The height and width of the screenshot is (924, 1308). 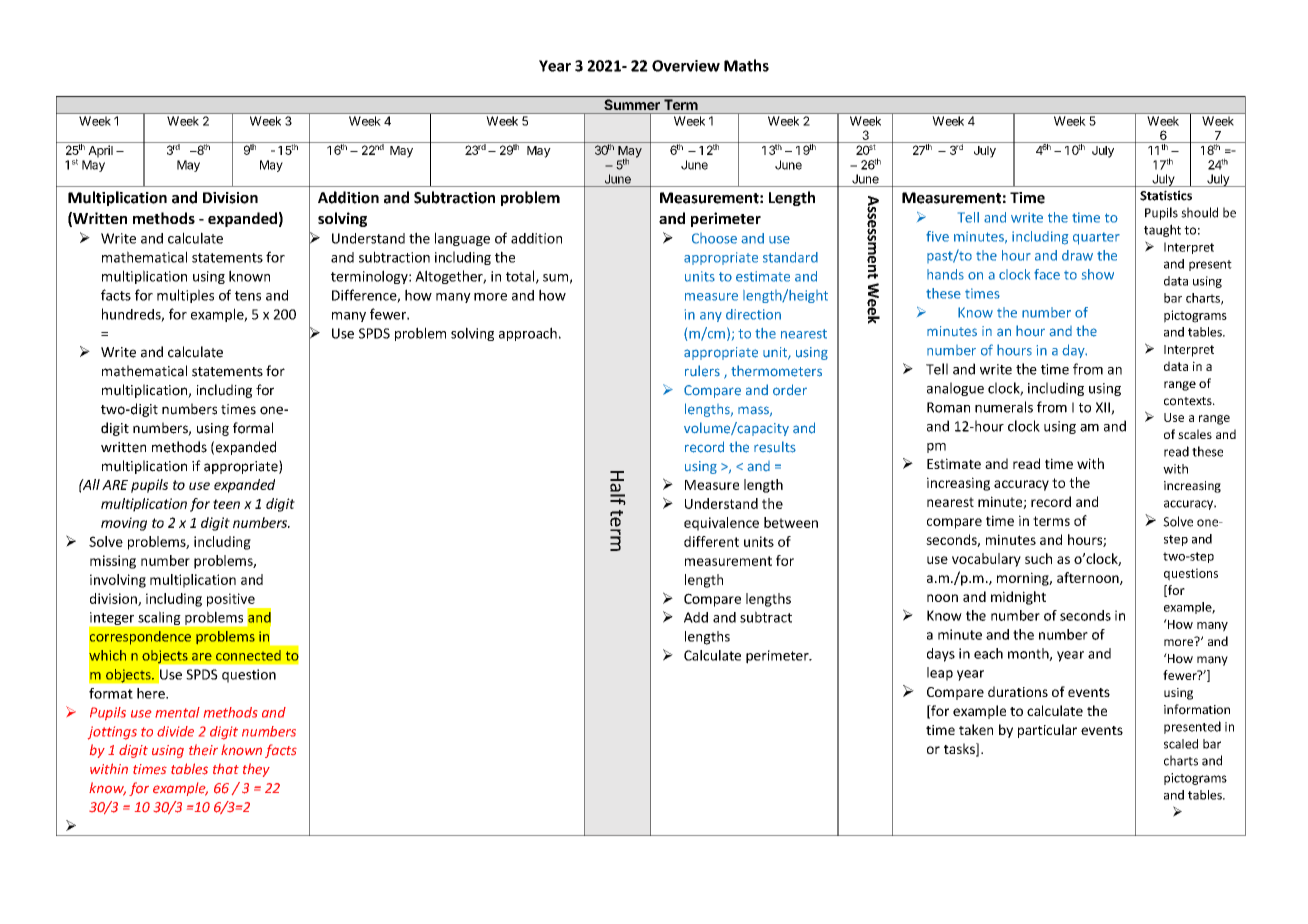 I want to click on particular, so click(x=1047, y=731).
